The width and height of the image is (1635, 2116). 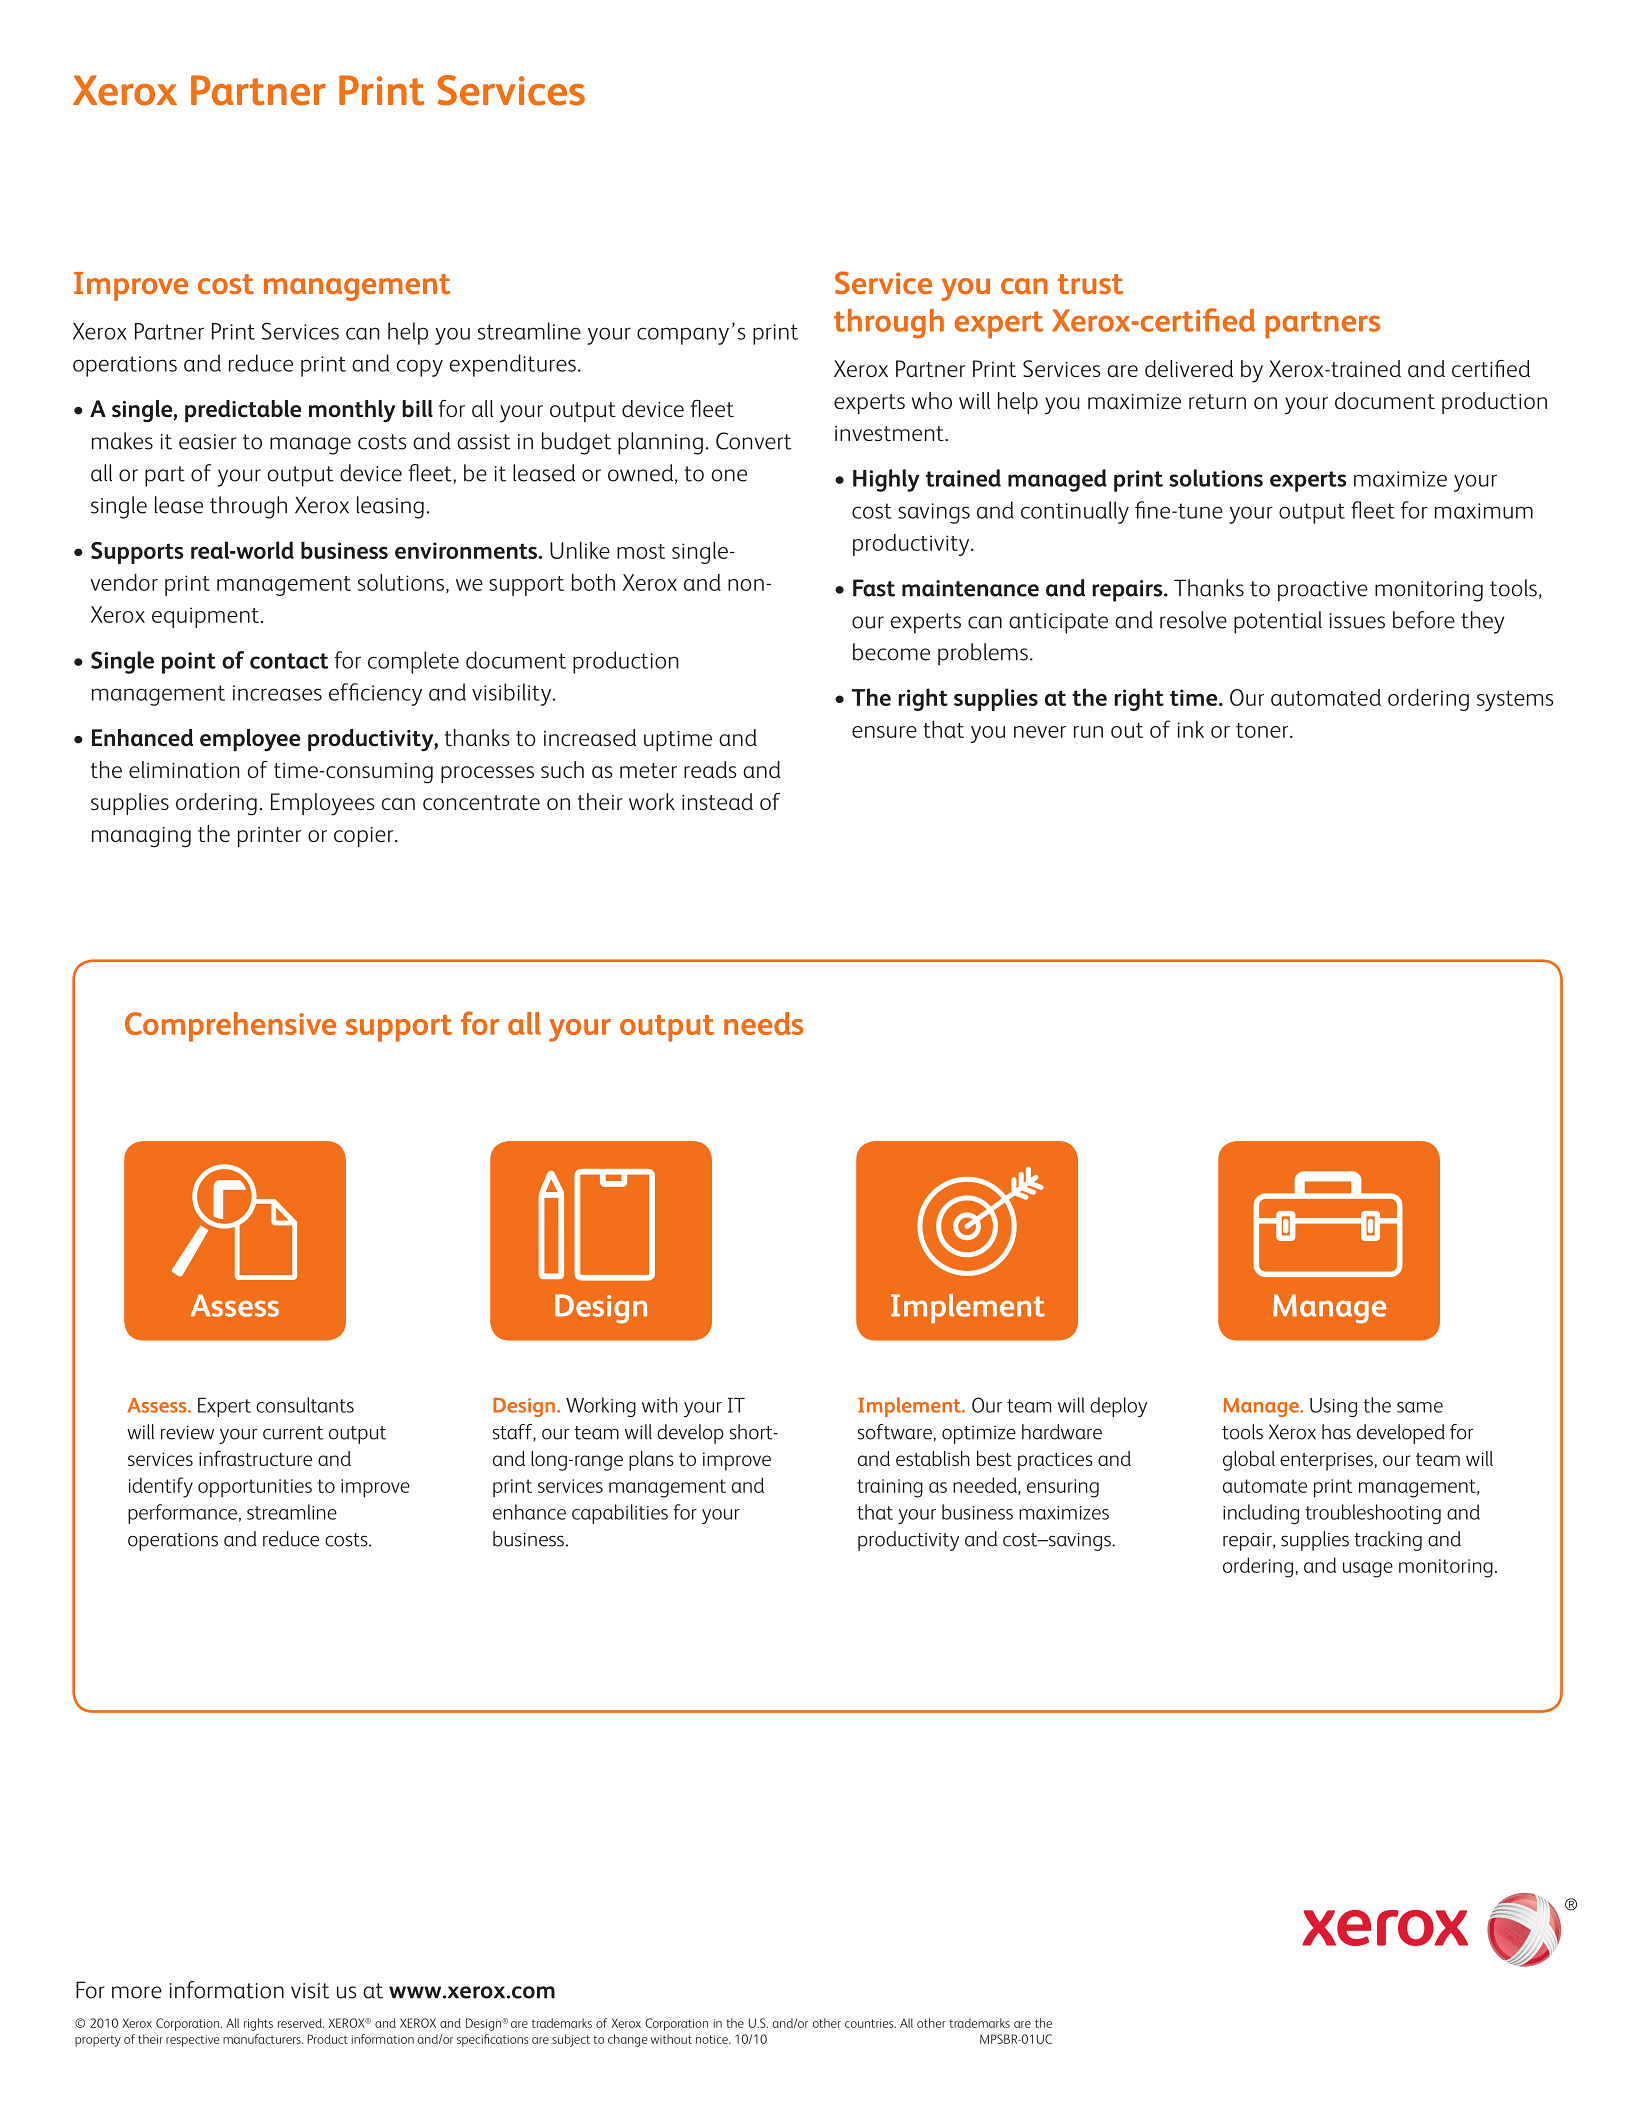 What do you see at coordinates (1357, 621) in the image?
I see `issues` at bounding box center [1357, 621].
